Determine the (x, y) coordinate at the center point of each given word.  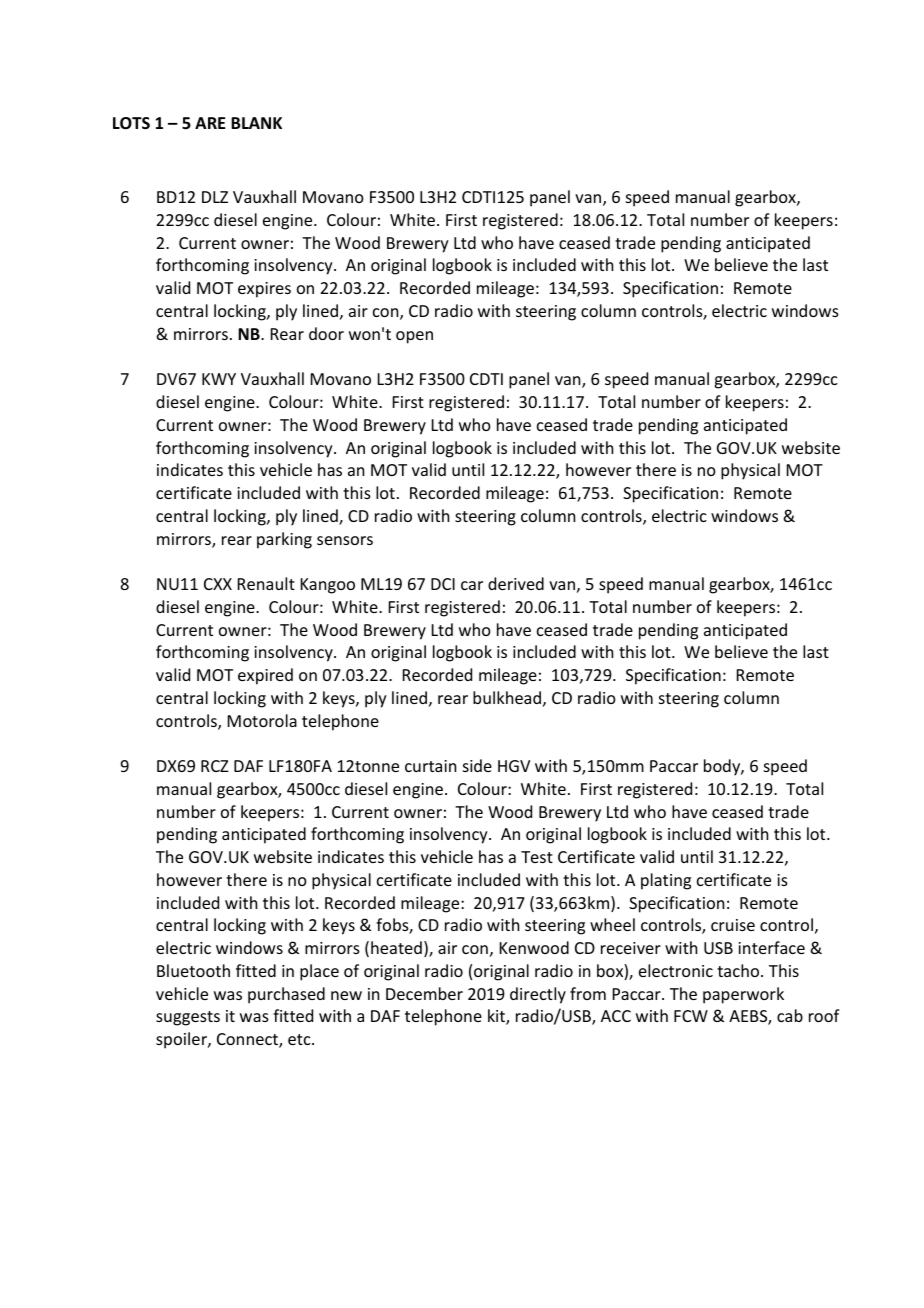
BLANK (256, 123)
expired (265, 676)
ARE (210, 123)
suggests (188, 1018)
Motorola (262, 720)
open (414, 337)
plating (666, 881)
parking (284, 540)
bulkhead (507, 697)
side (477, 765)
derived (516, 583)
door (326, 333)
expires (264, 290)
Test (537, 857)
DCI (443, 584)
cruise (733, 925)
